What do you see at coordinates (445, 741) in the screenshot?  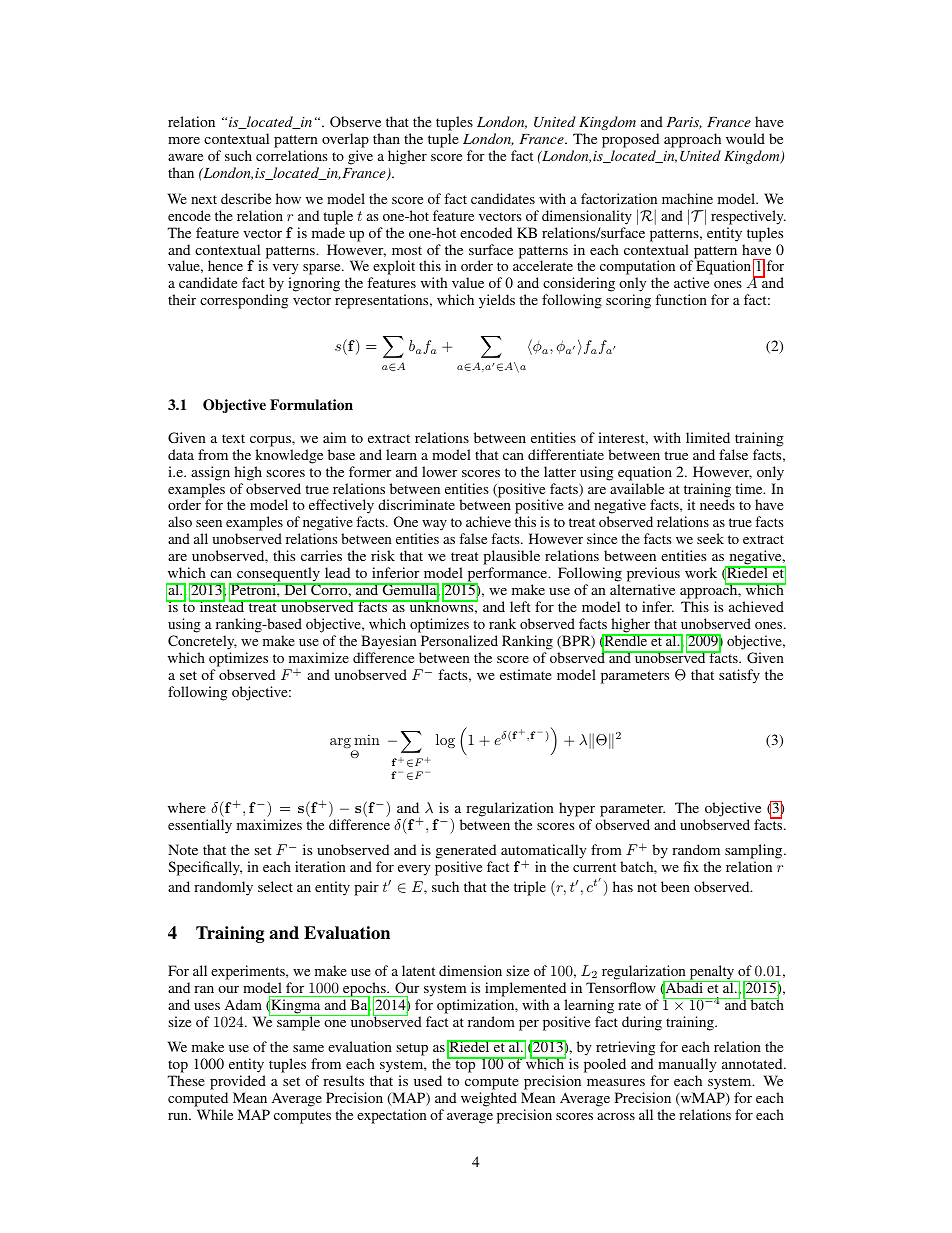 I see `log` at bounding box center [445, 741].
